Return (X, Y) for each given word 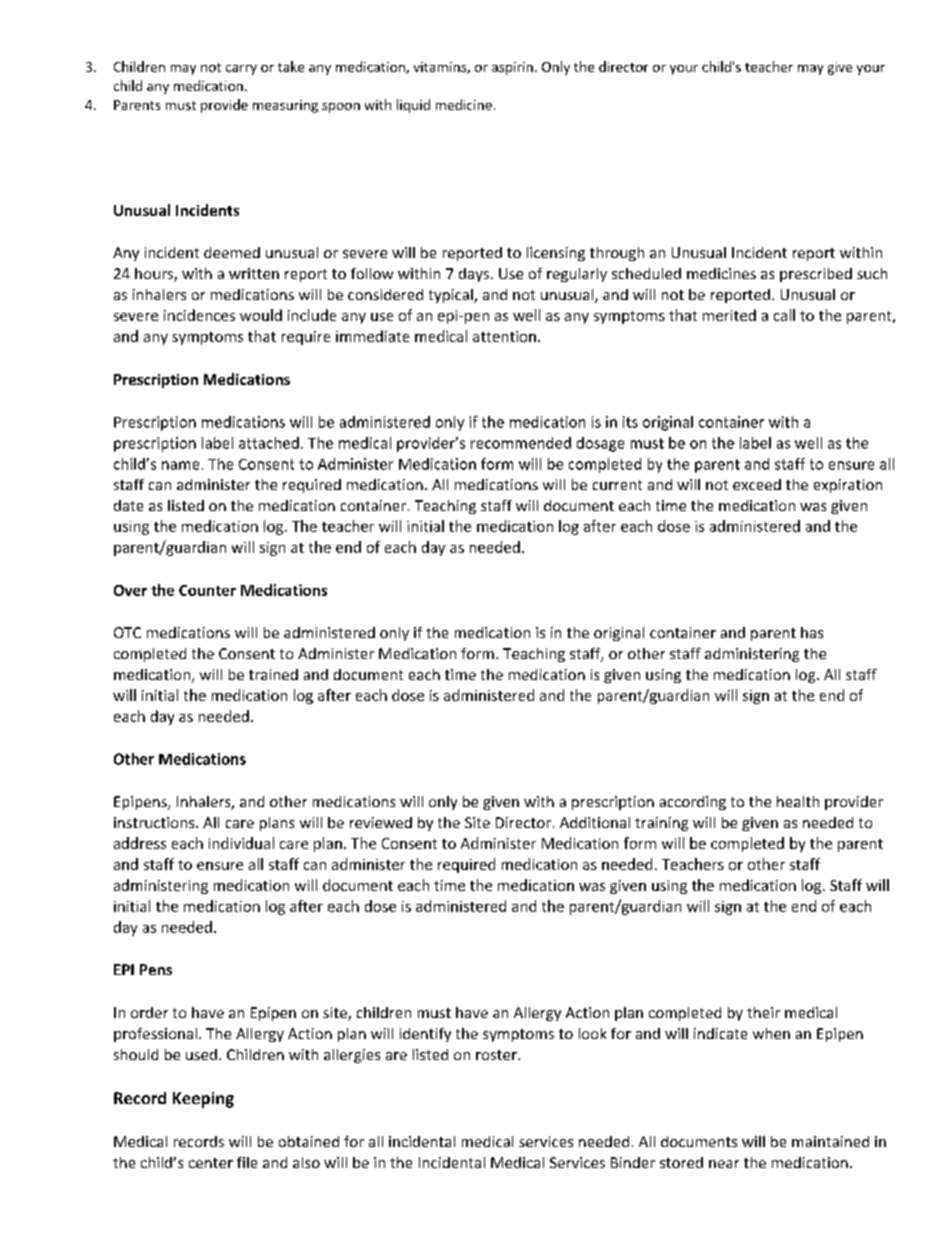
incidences (199, 315)
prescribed (816, 275)
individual (241, 843)
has (812, 632)
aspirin (512, 68)
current (617, 485)
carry (241, 70)
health (798, 801)
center (211, 1163)
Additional (595, 822)
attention (504, 336)
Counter (207, 590)
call (784, 315)
